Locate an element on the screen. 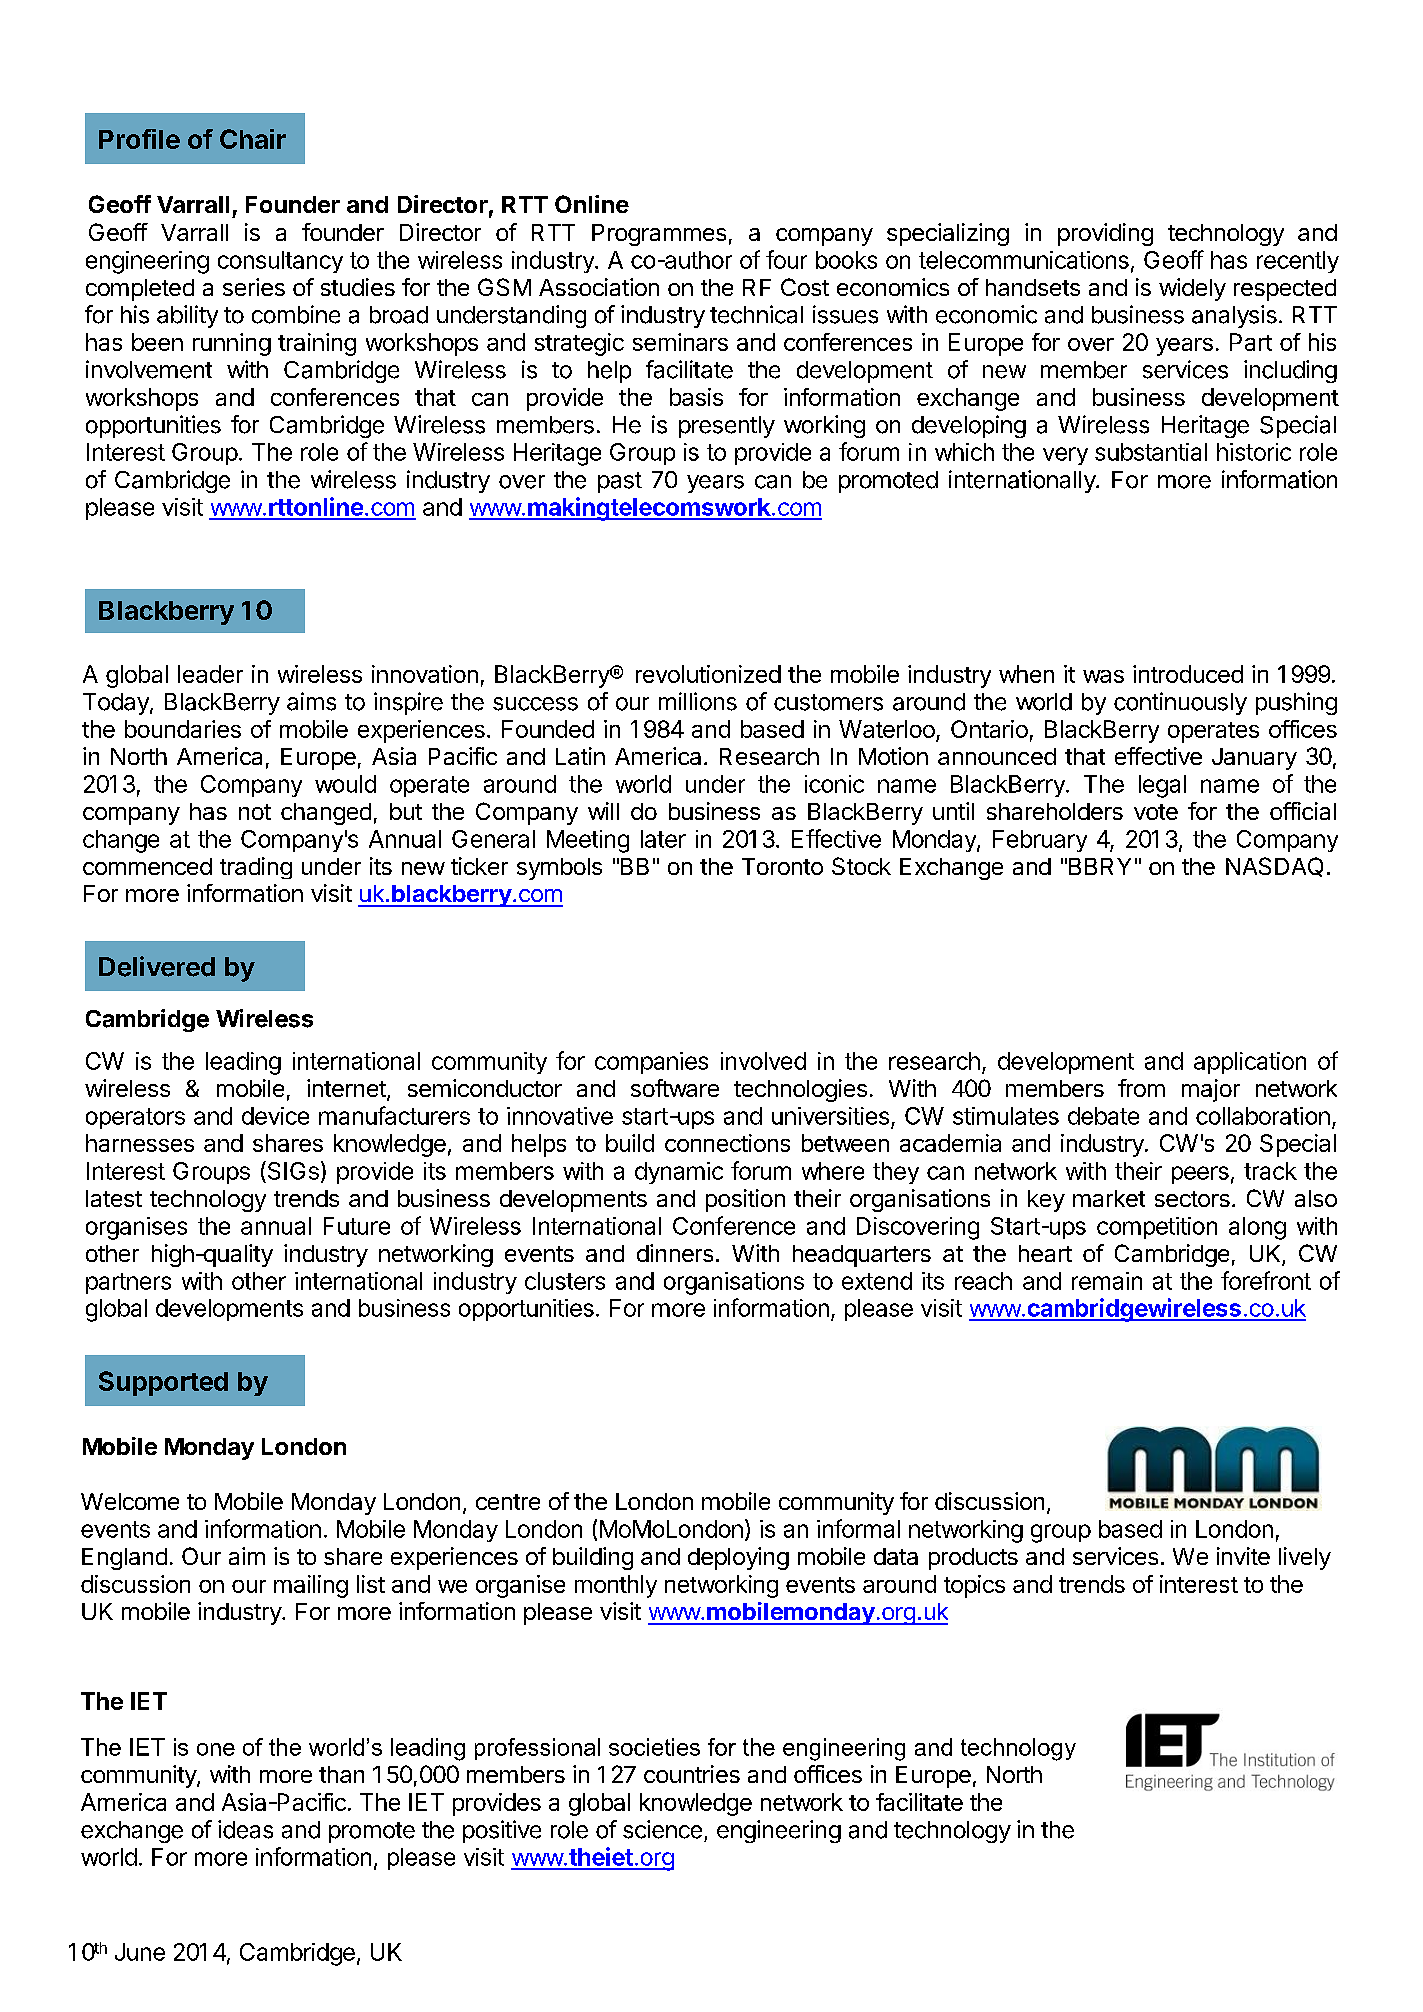  Programmes is located at coordinates (659, 235).
